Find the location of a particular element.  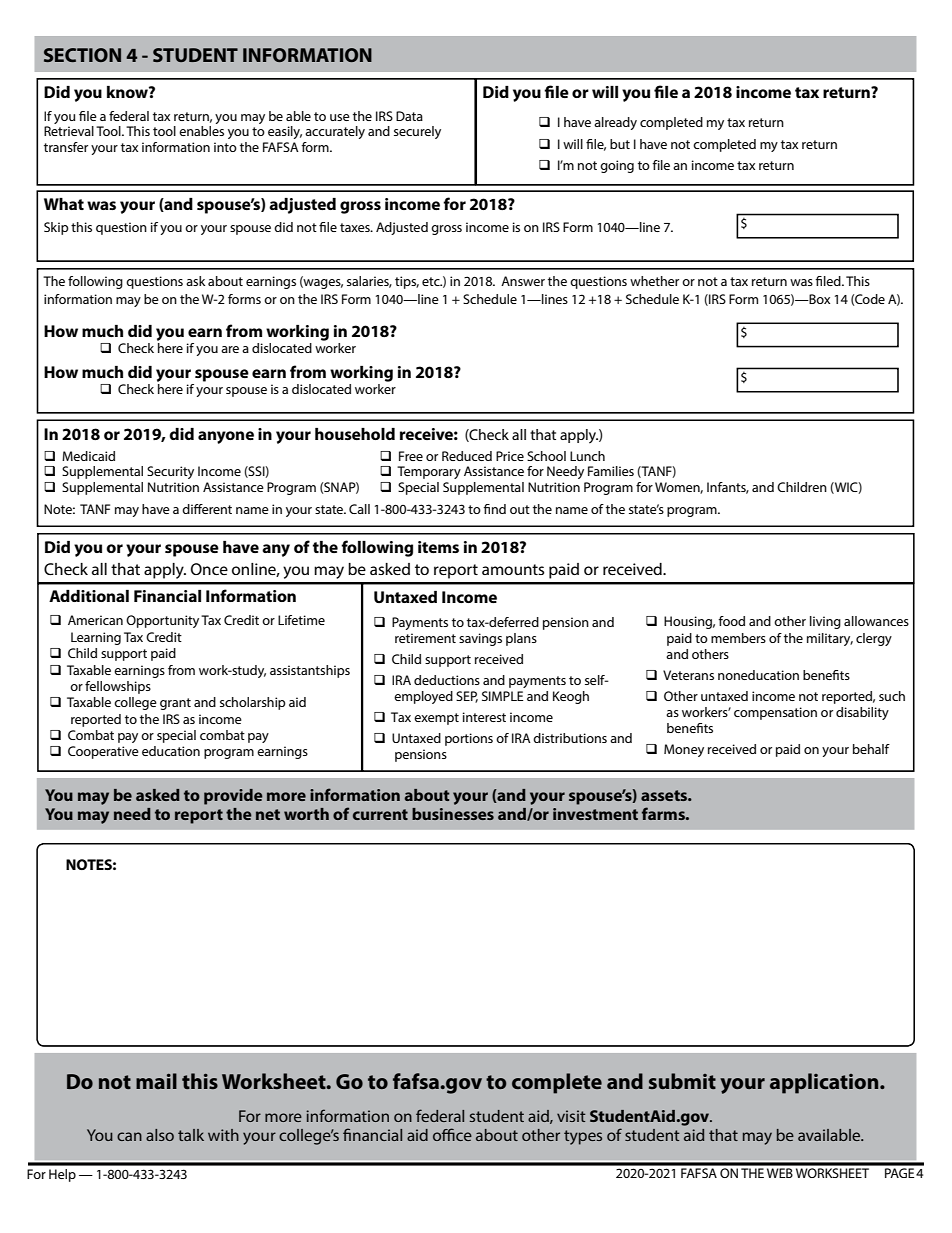

SECTION is located at coordinates (82, 55).
